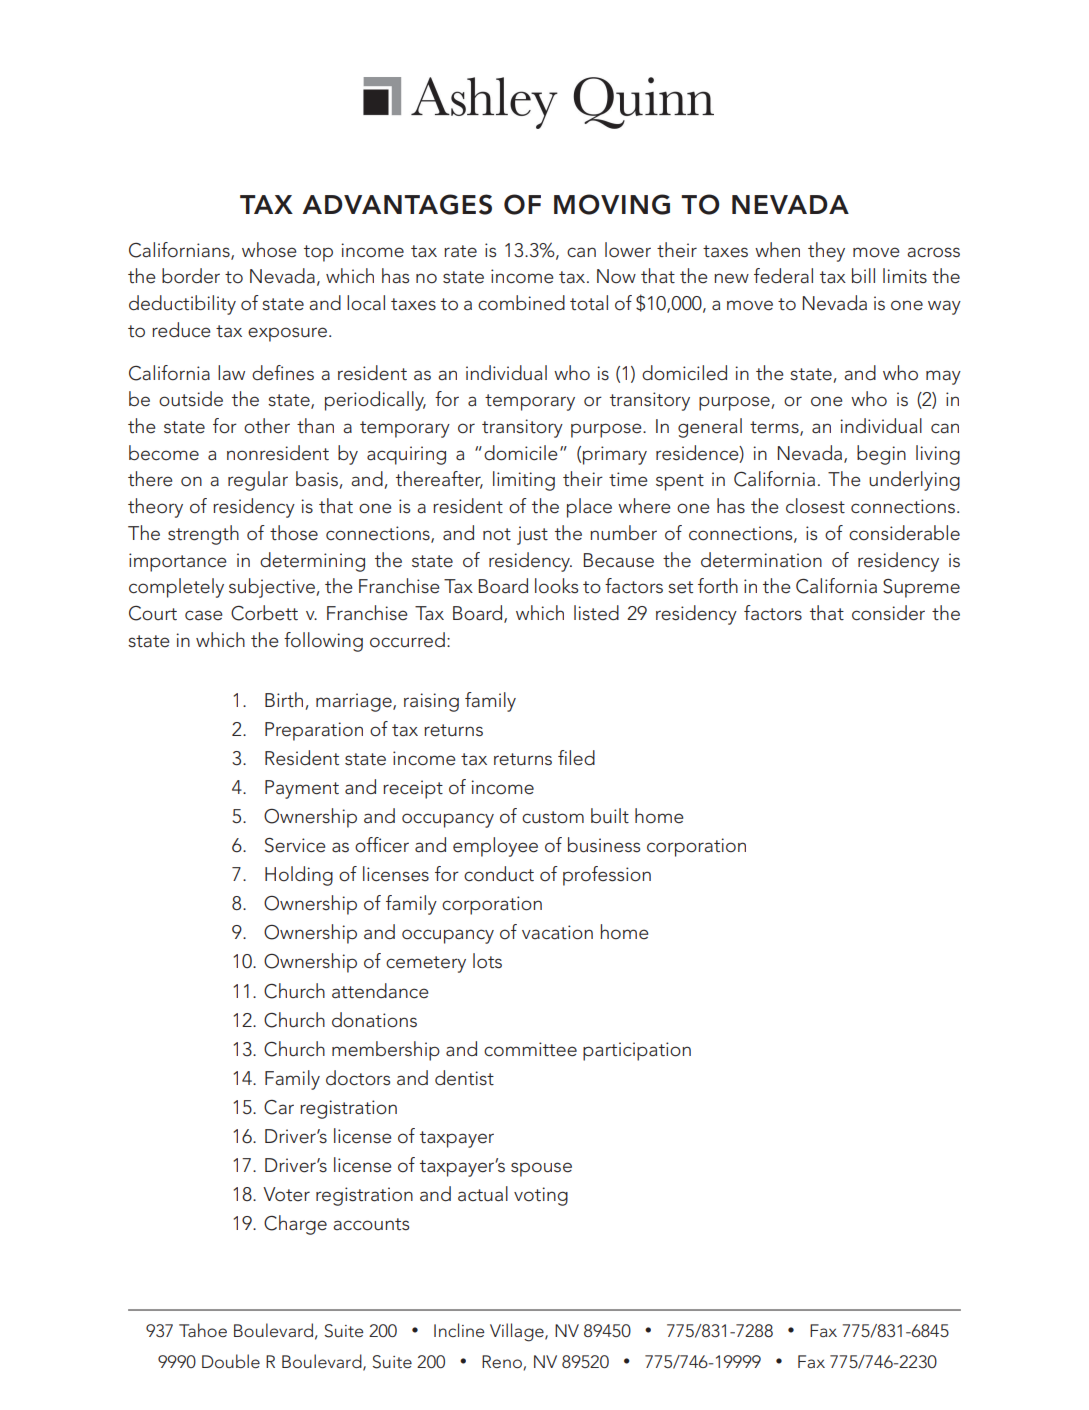 This screenshot has height=1410, width=1089. Describe the element at coordinates (264, 613) in the screenshot. I see `Corbett` at that location.
